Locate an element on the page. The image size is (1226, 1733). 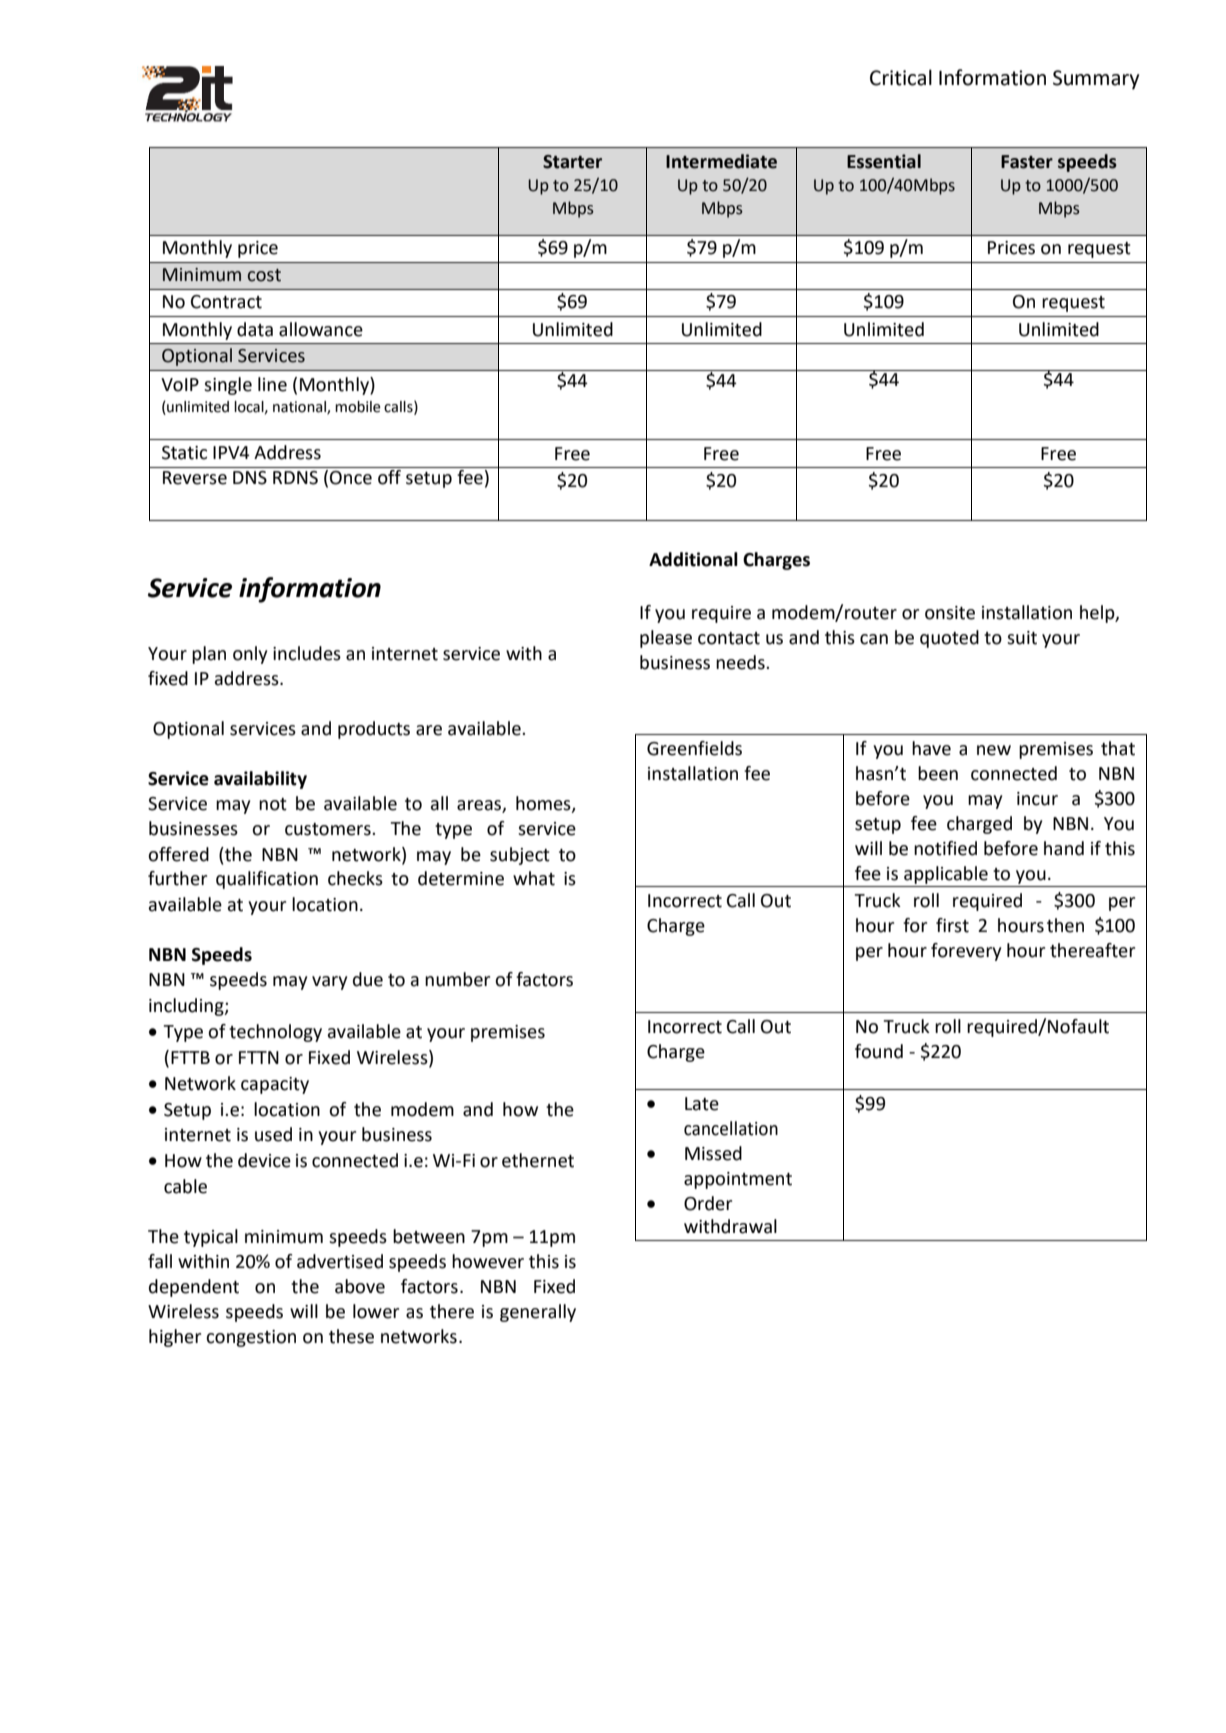
Starter is located at coordinates (572, 162).
